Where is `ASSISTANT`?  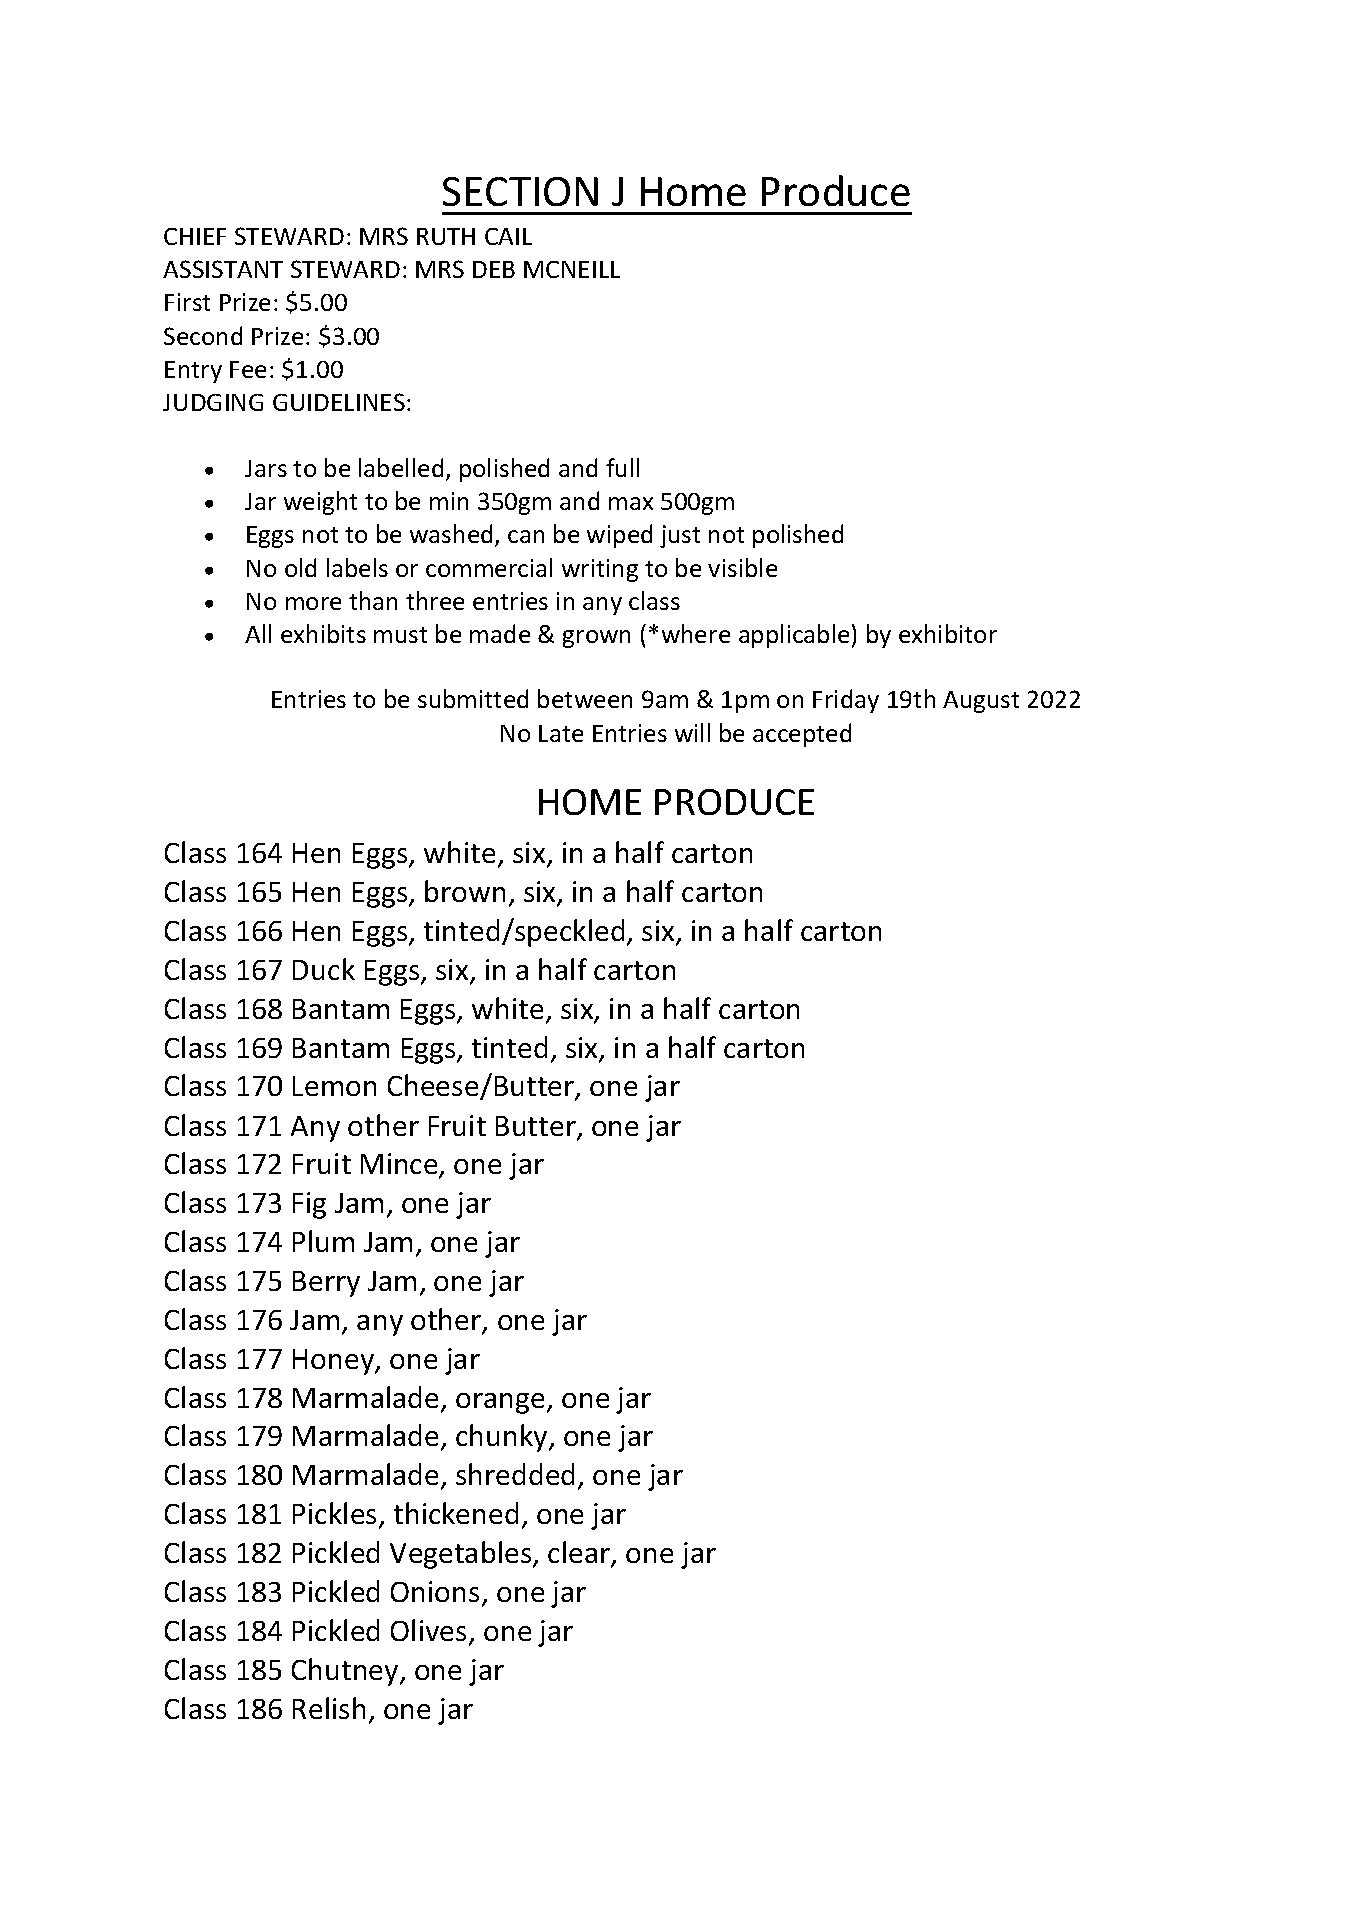
ASSISTANT is located at coordinates (223, 269).
